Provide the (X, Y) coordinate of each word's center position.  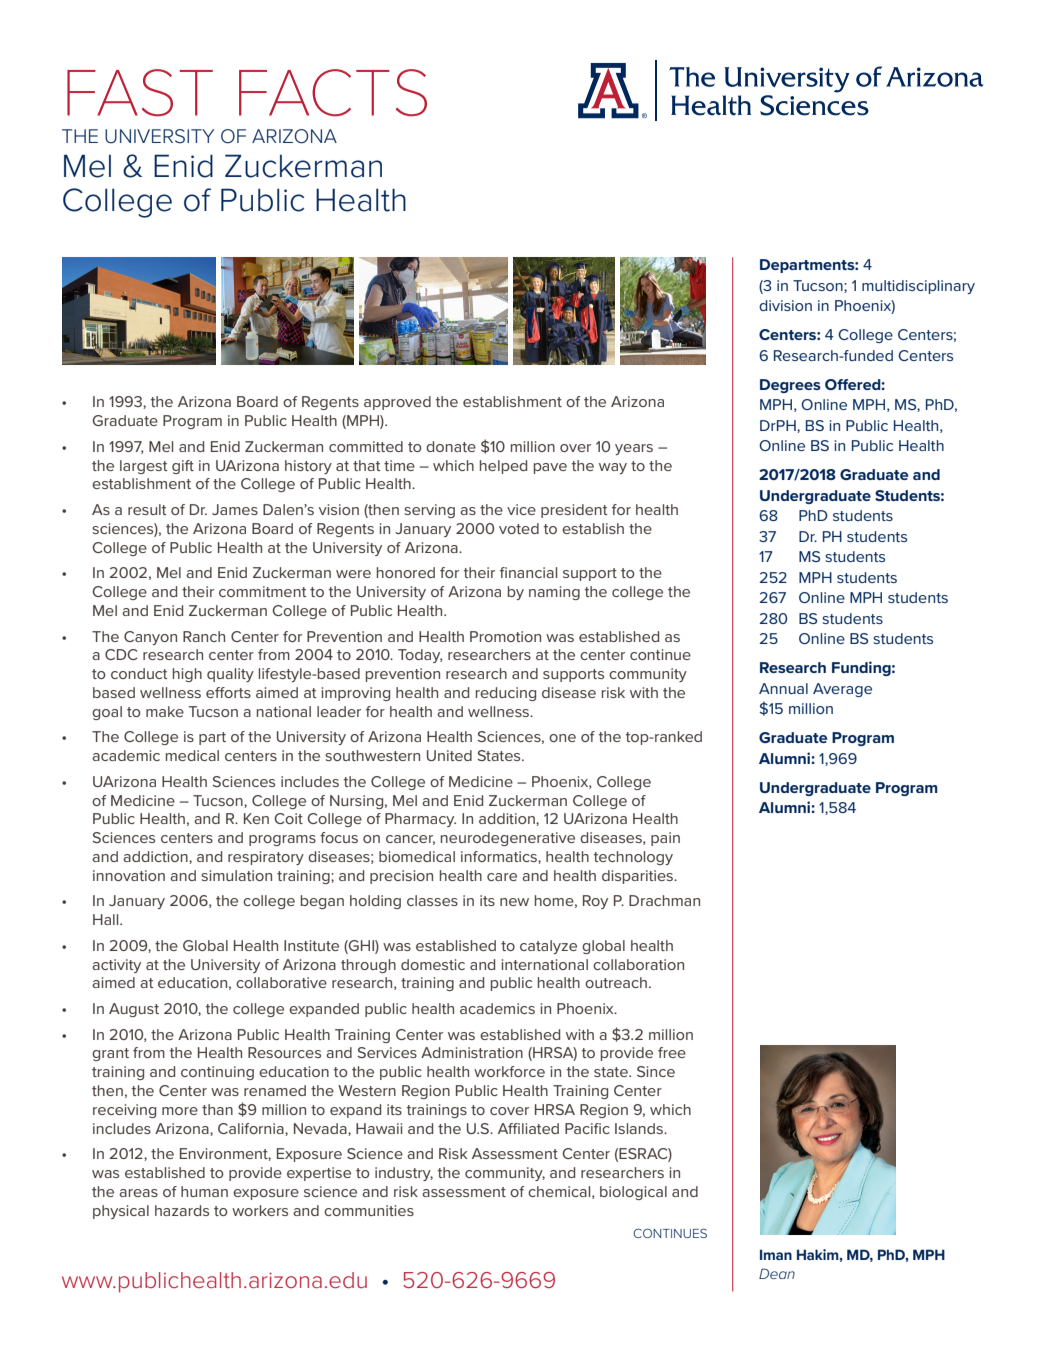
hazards (182, 1210)
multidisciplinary (918, 287)
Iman (776, 1254)
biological (633, 1193)
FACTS (333, 92)
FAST (140, 92)
